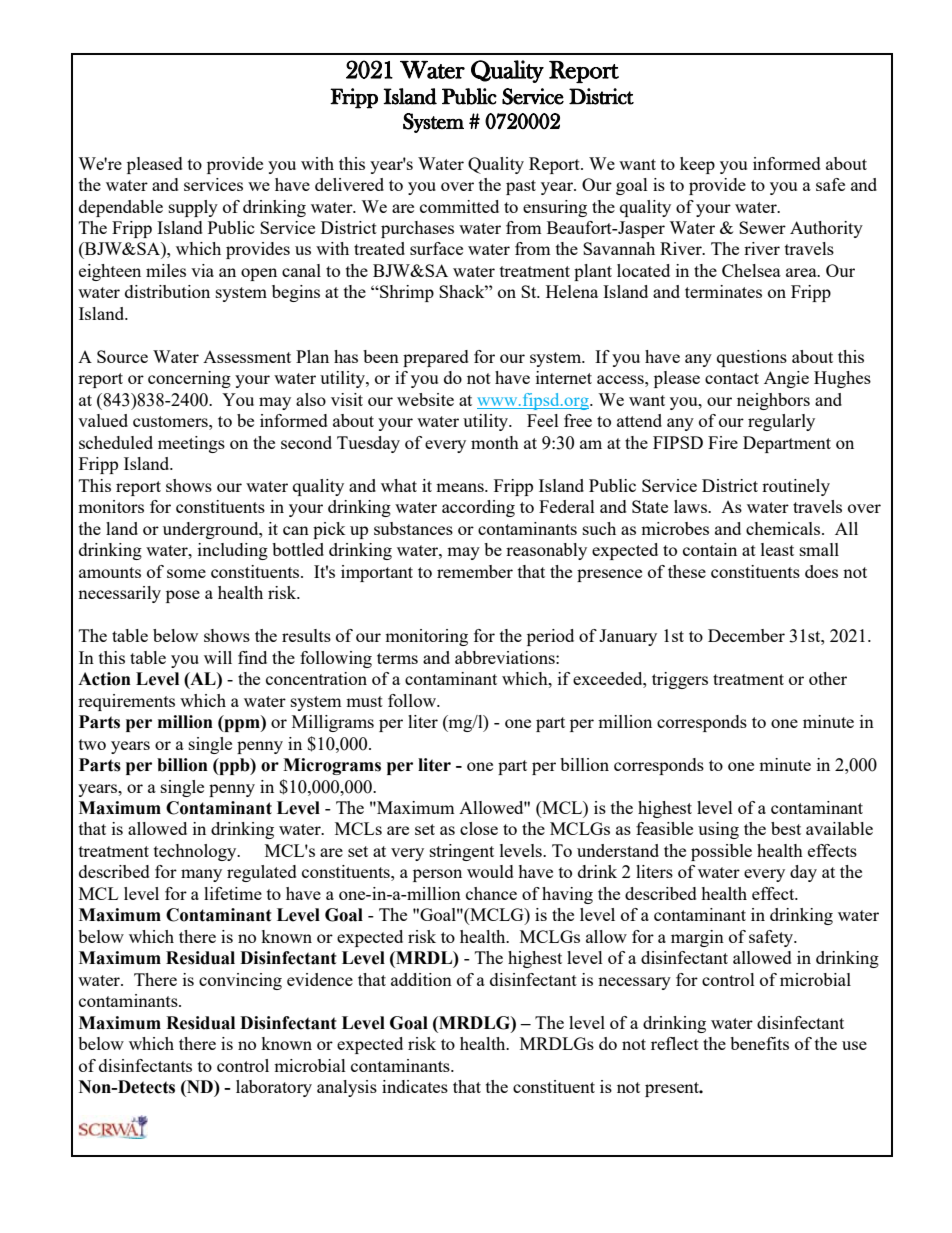 This image has height=1233, width=952. I want to click on neighbors, so click(773, 401).
